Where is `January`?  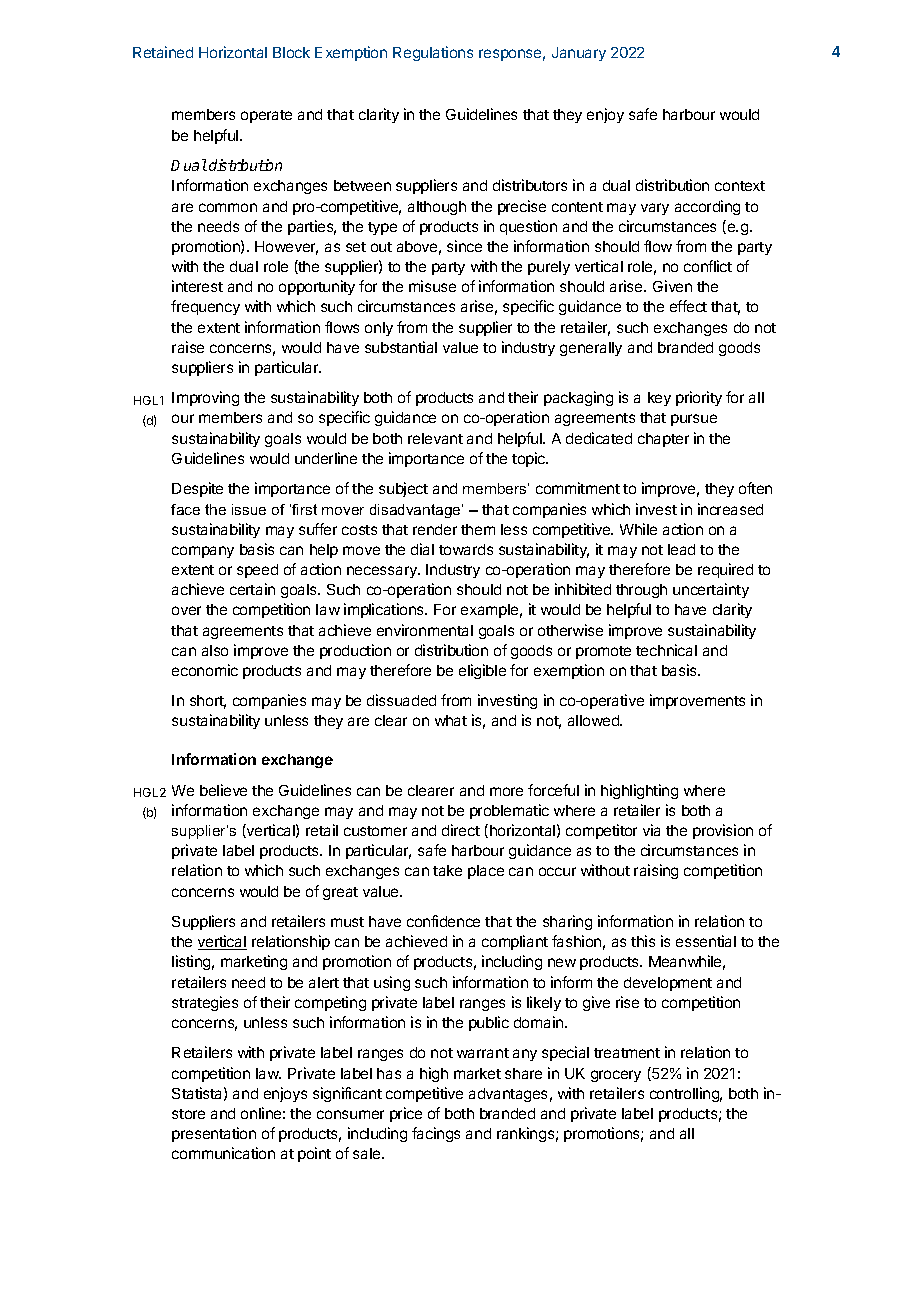 January is located at coordinates (579, 54).
